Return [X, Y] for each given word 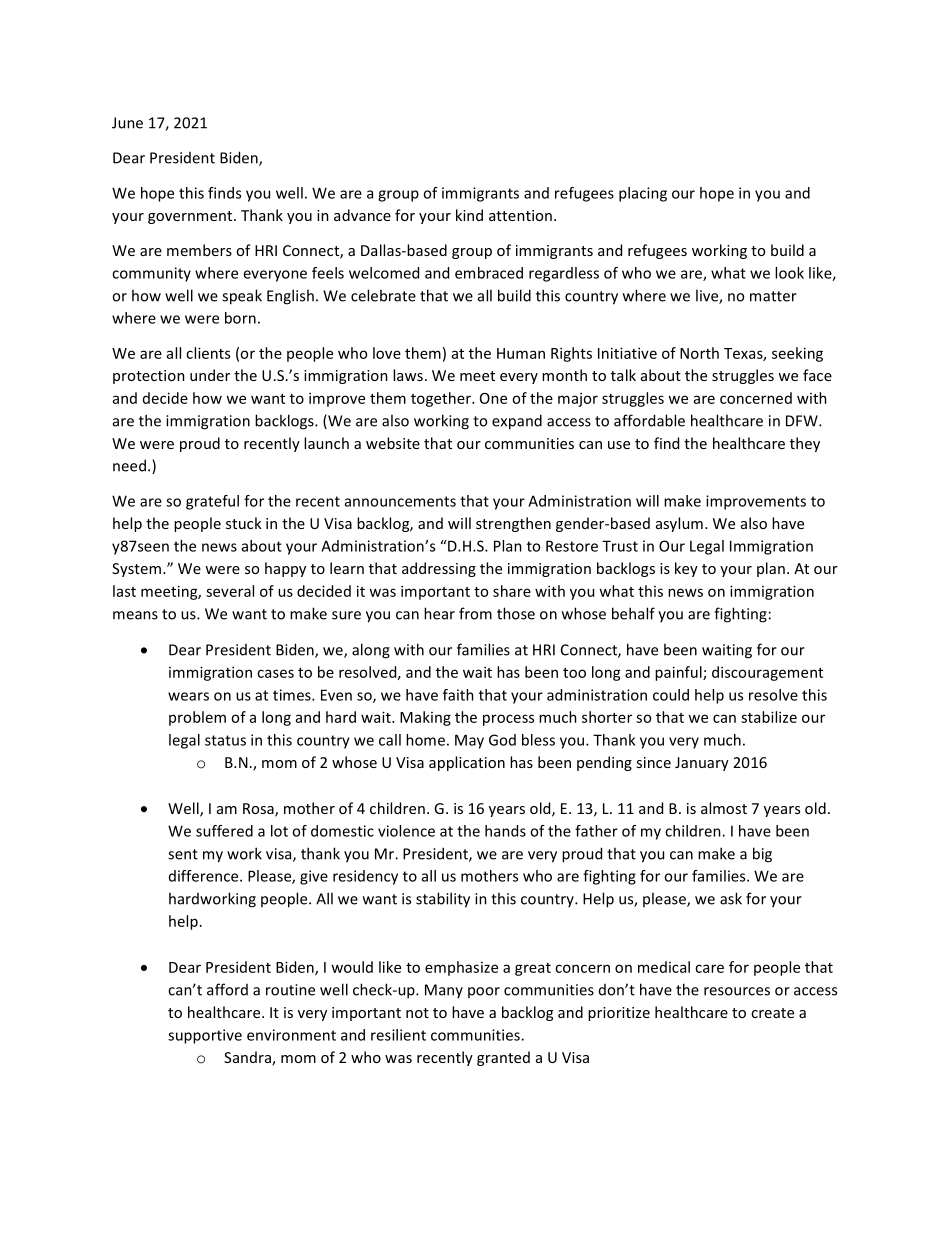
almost [724, 808]
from [475, 613]
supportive [205, 1036]
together [442, 399]
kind [469, 215]
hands [505, 831]
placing [643, 194]
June [127, 123]
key [686, 569]
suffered [224, 831]
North [699, 353]
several [230, 591]
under [210, 375]
